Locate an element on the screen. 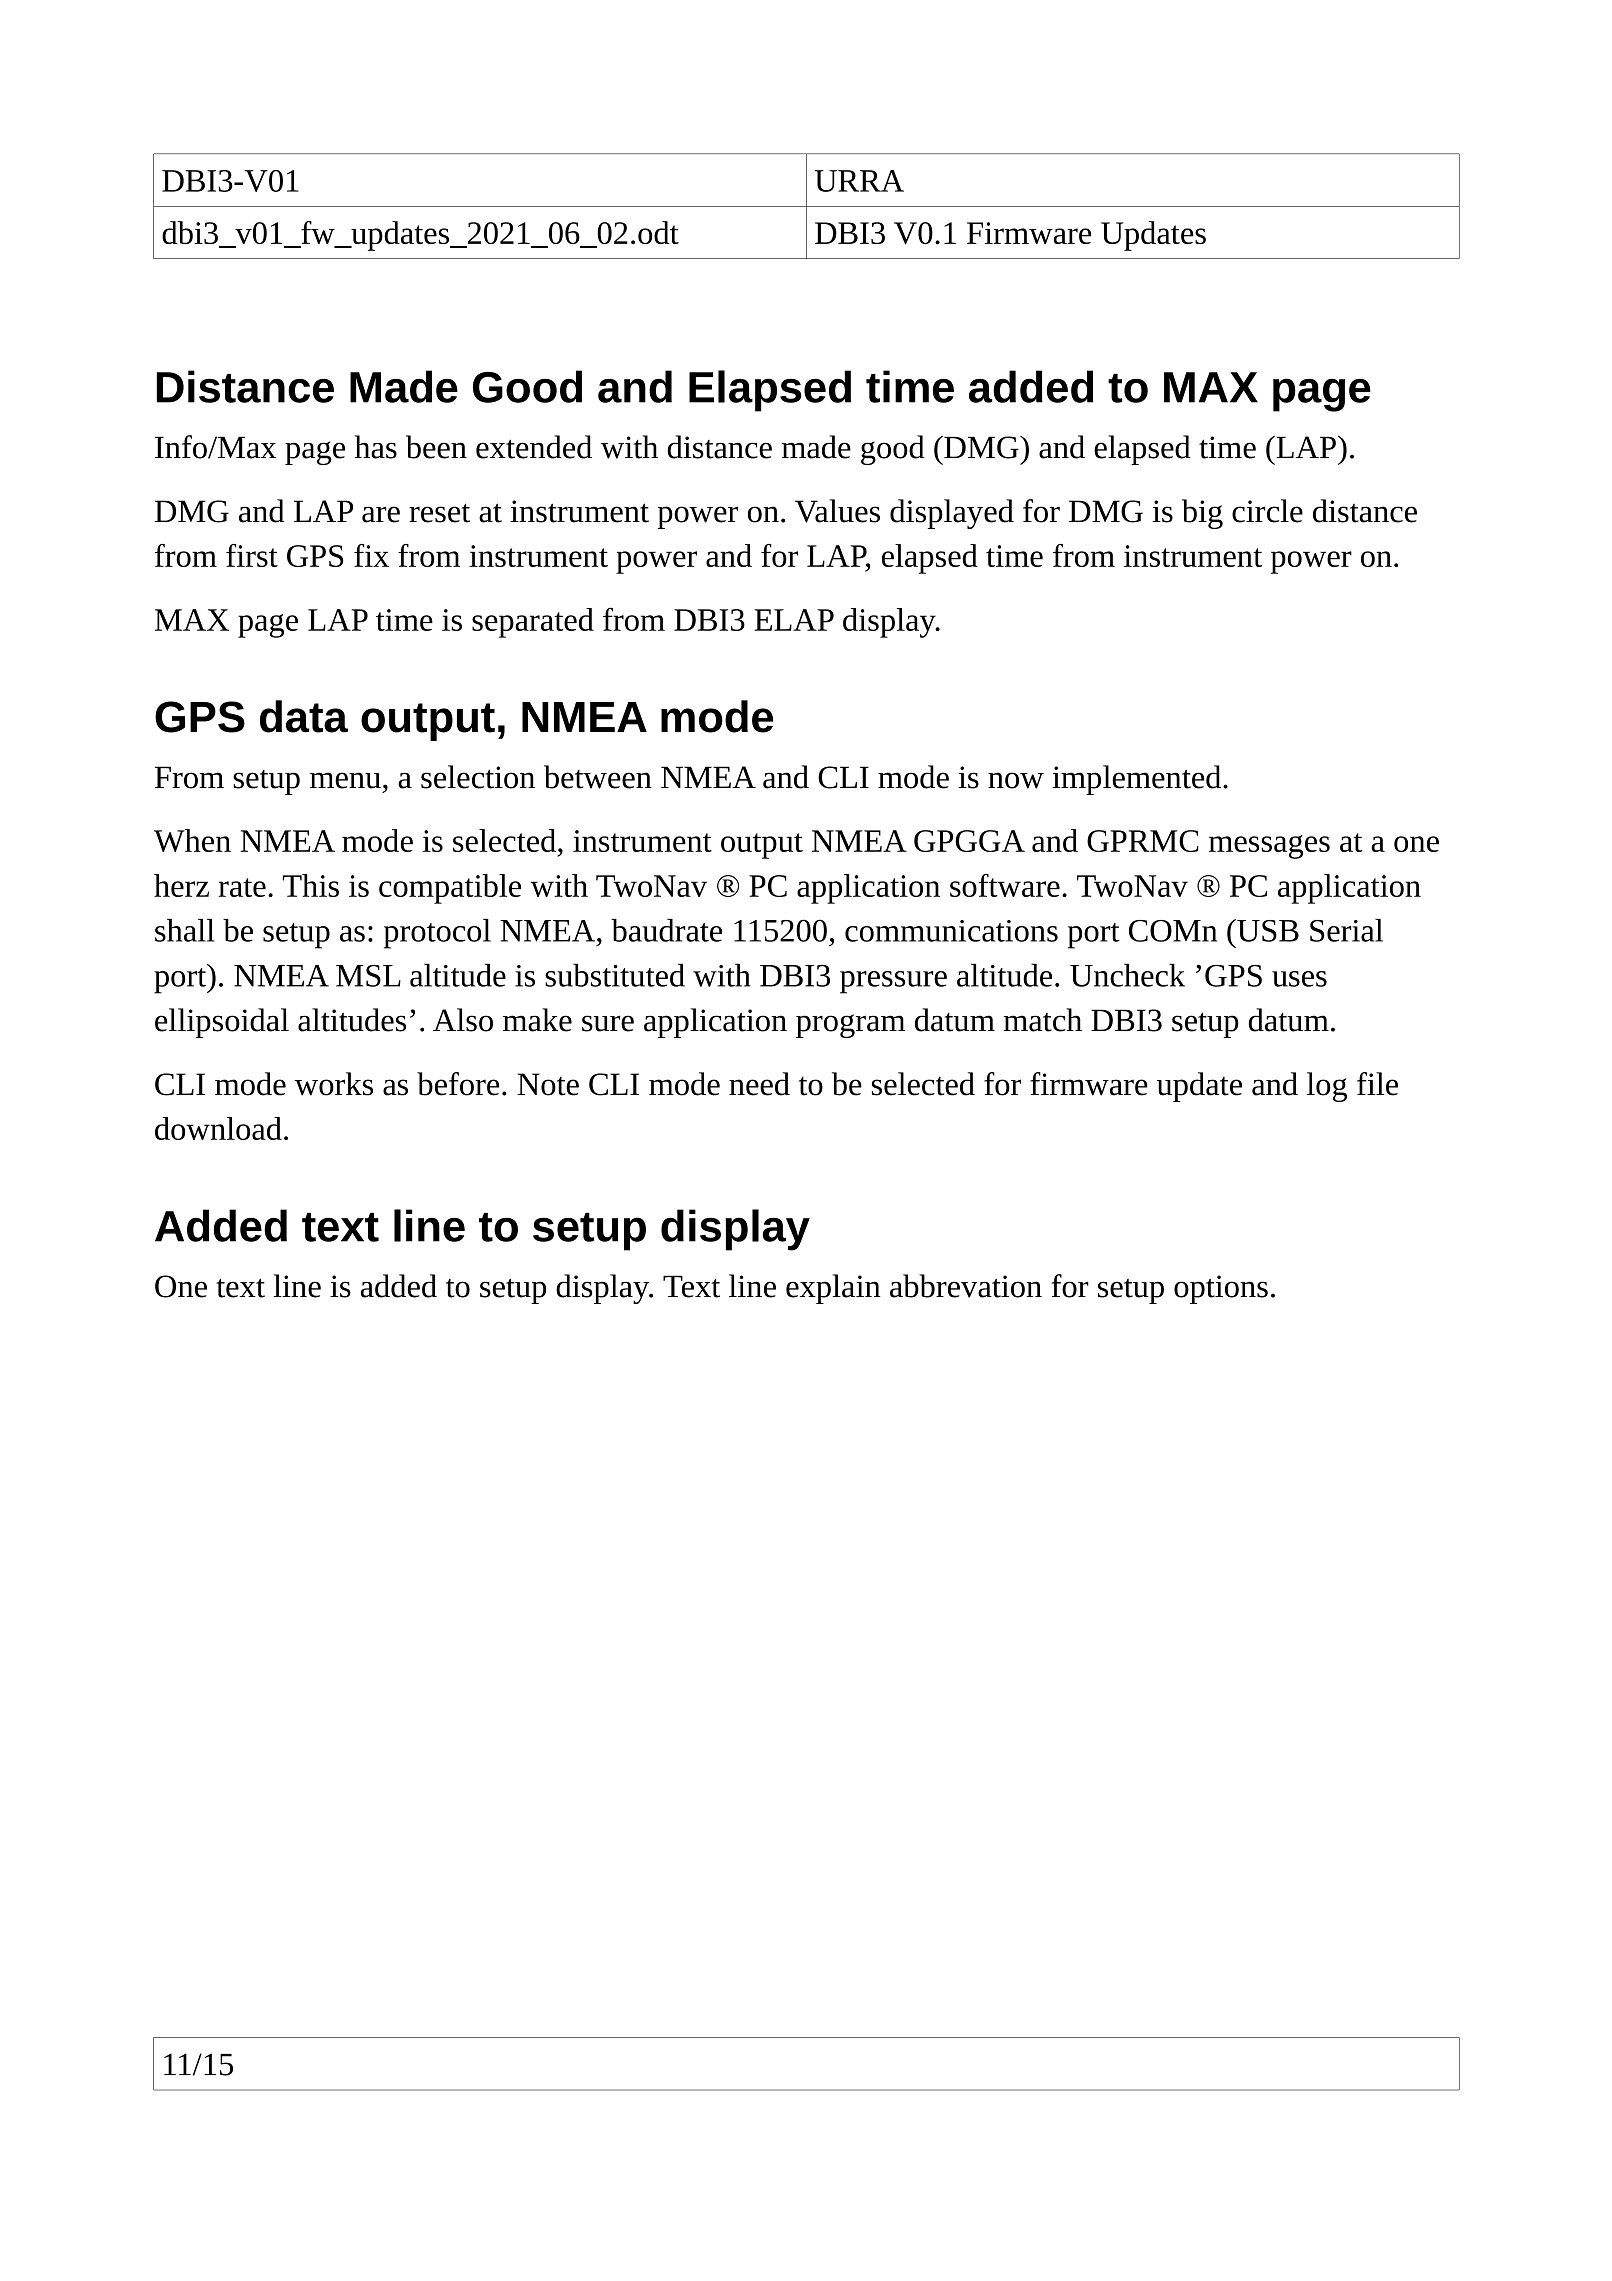 This screenshot has width=1612, height=2281. big is located at coordinates (1202, 514).
